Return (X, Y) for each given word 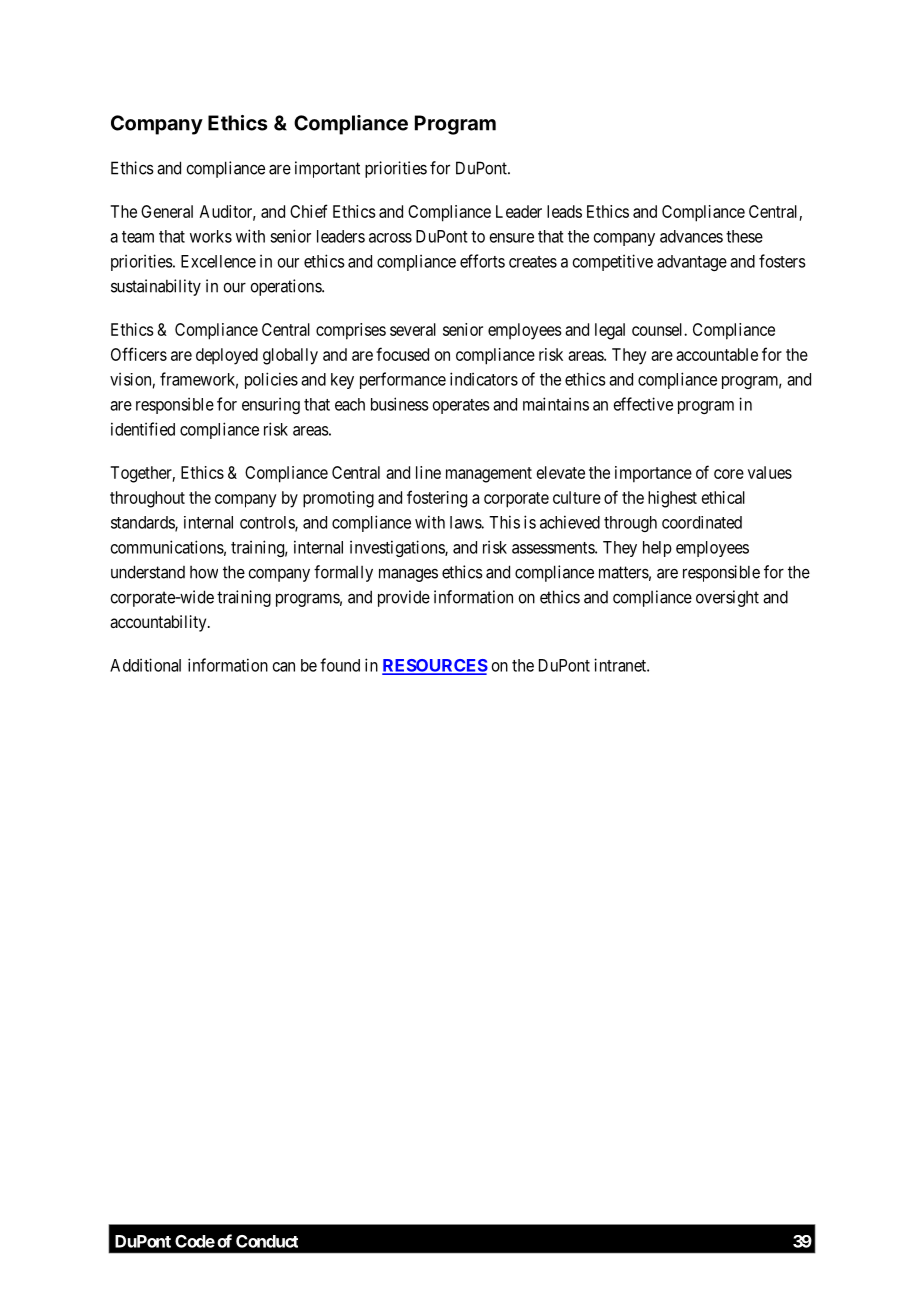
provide (404, 598)
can (284, 667)
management (489, 475)
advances (691, 236)
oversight (727, 598)
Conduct (267, 1241)
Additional (145, 665)
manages (408, 575)
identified (143, 429)
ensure (512, 238)
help (657, 549)
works (211, 236)
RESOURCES (435, 666)
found (340, 665)
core (729, 474)
